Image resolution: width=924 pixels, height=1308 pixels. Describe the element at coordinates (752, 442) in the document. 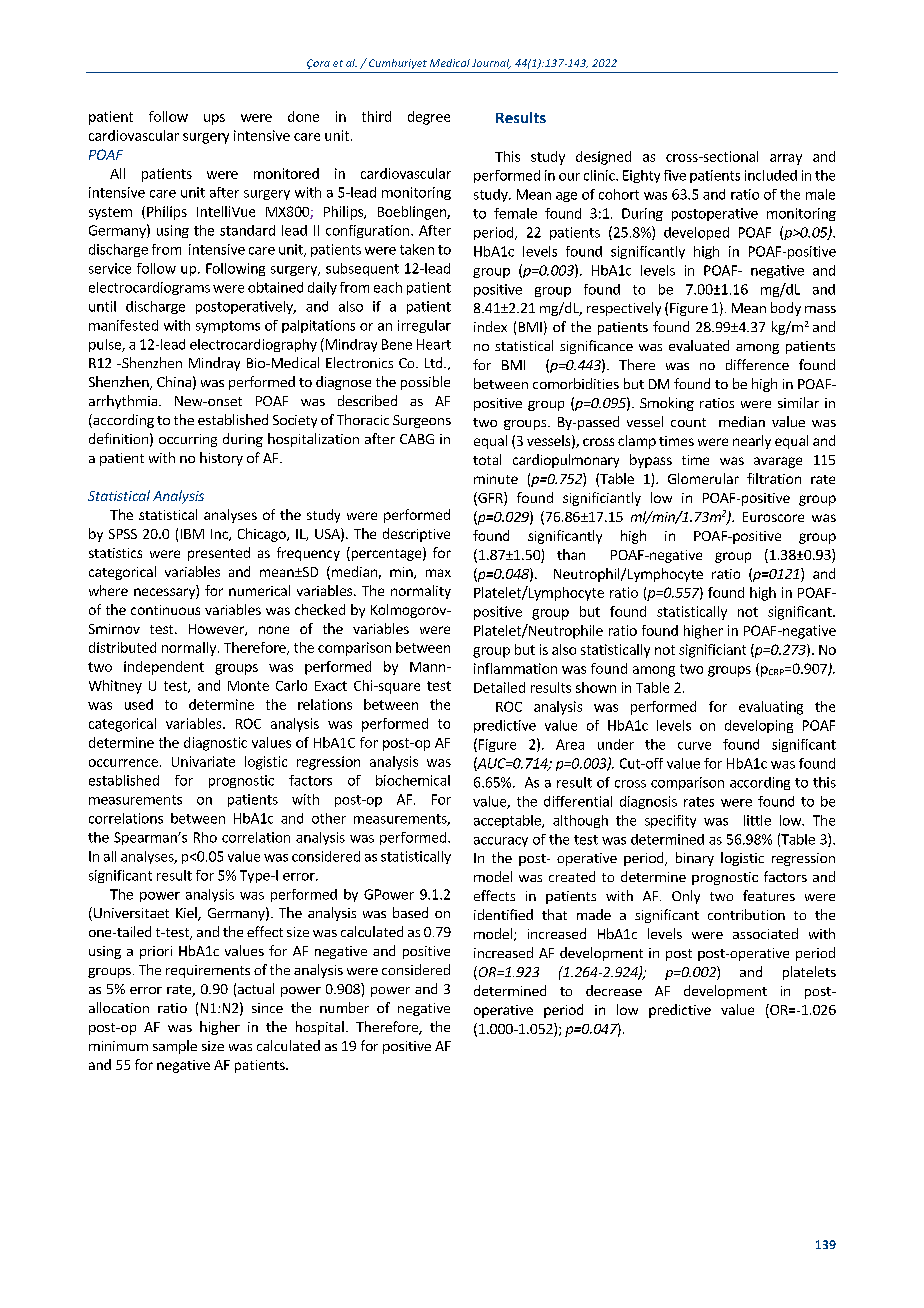

I see `nearly` at that location.
